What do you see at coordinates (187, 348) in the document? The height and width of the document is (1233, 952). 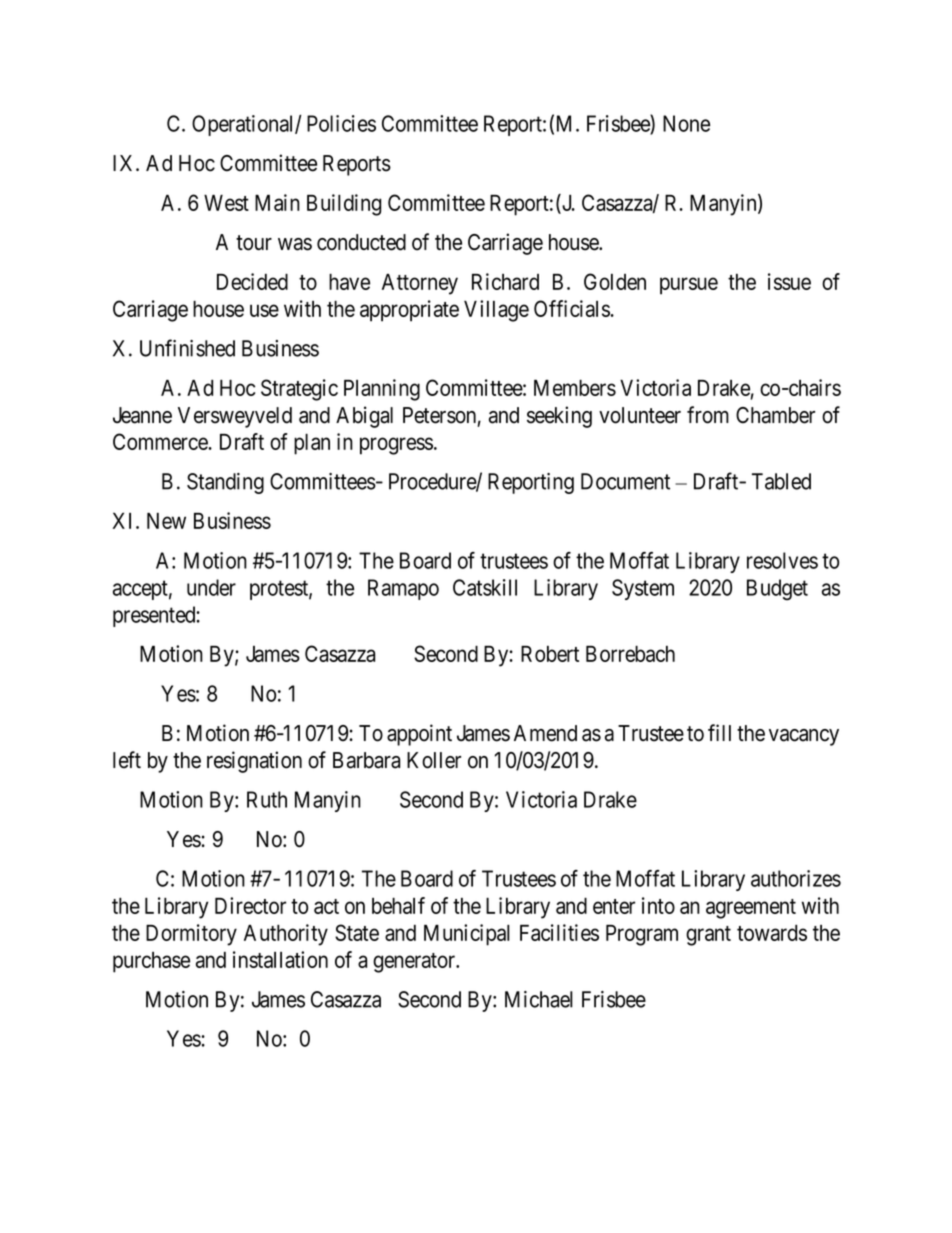 I see `Unfinished` at bounding box center [187, 348].
